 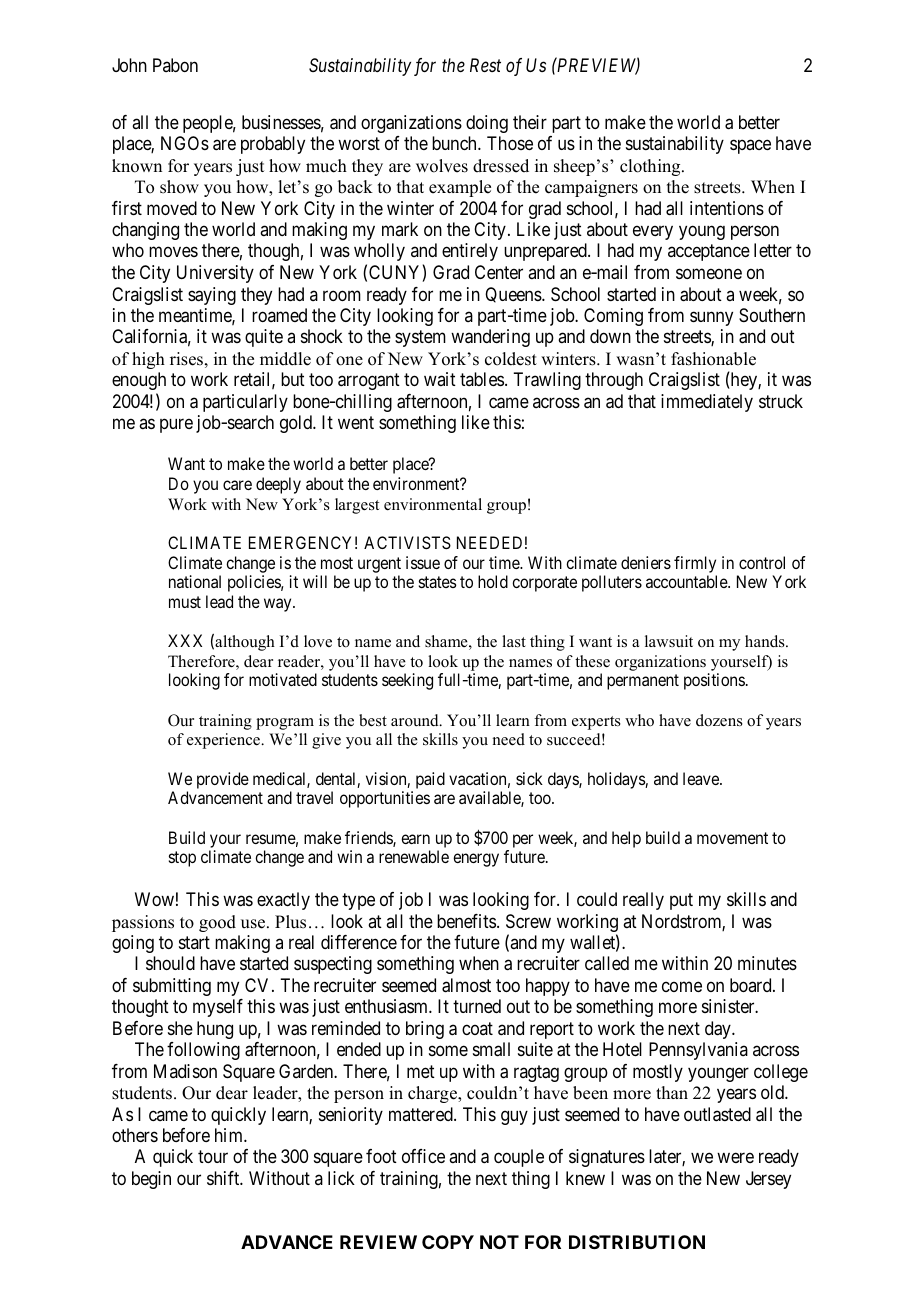 What do you see at coordinates (213, 1157) in the screenshot?
I see `tour` at bounding box center [213, 1157].
